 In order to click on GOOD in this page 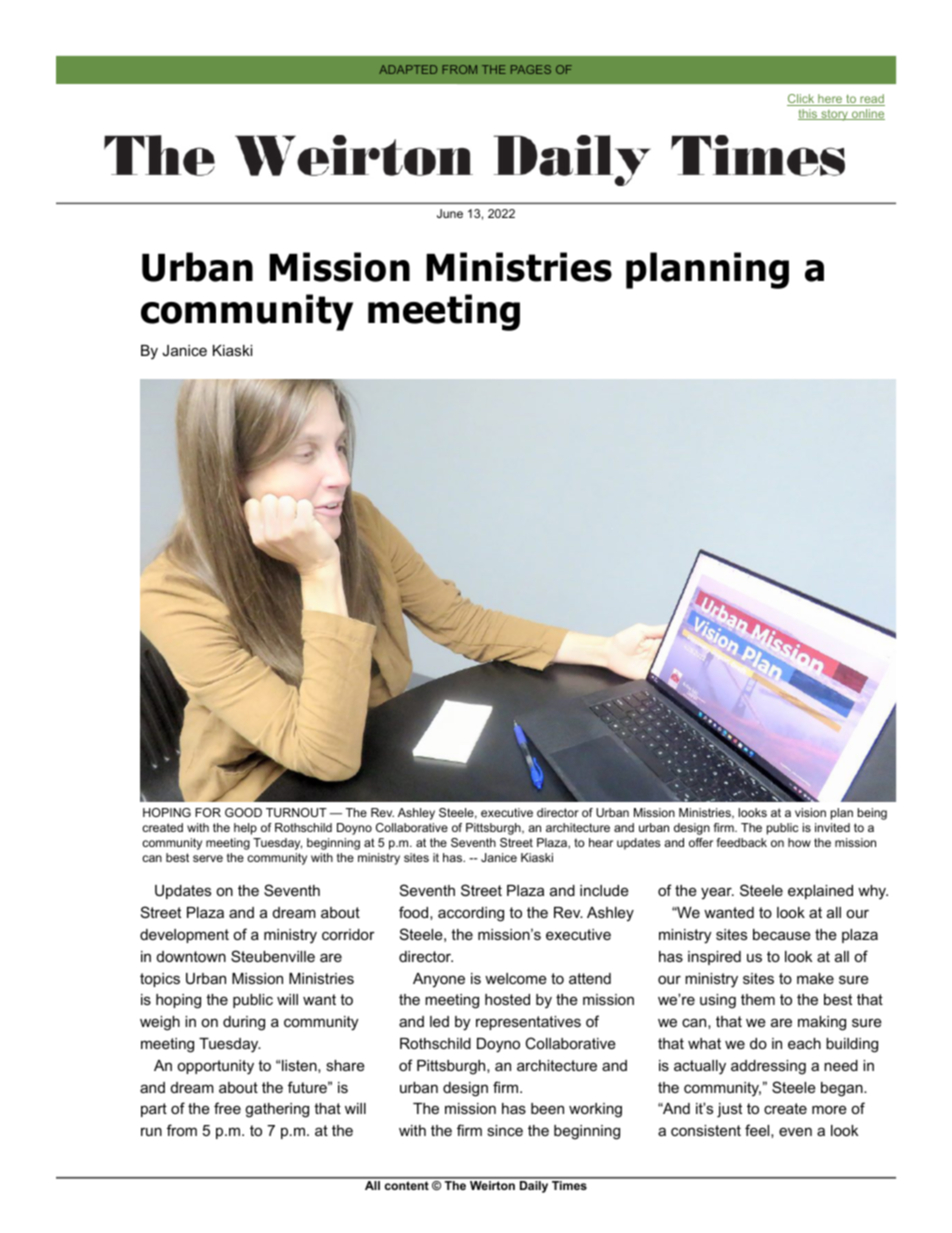, I will do `click(243, 812)`.
